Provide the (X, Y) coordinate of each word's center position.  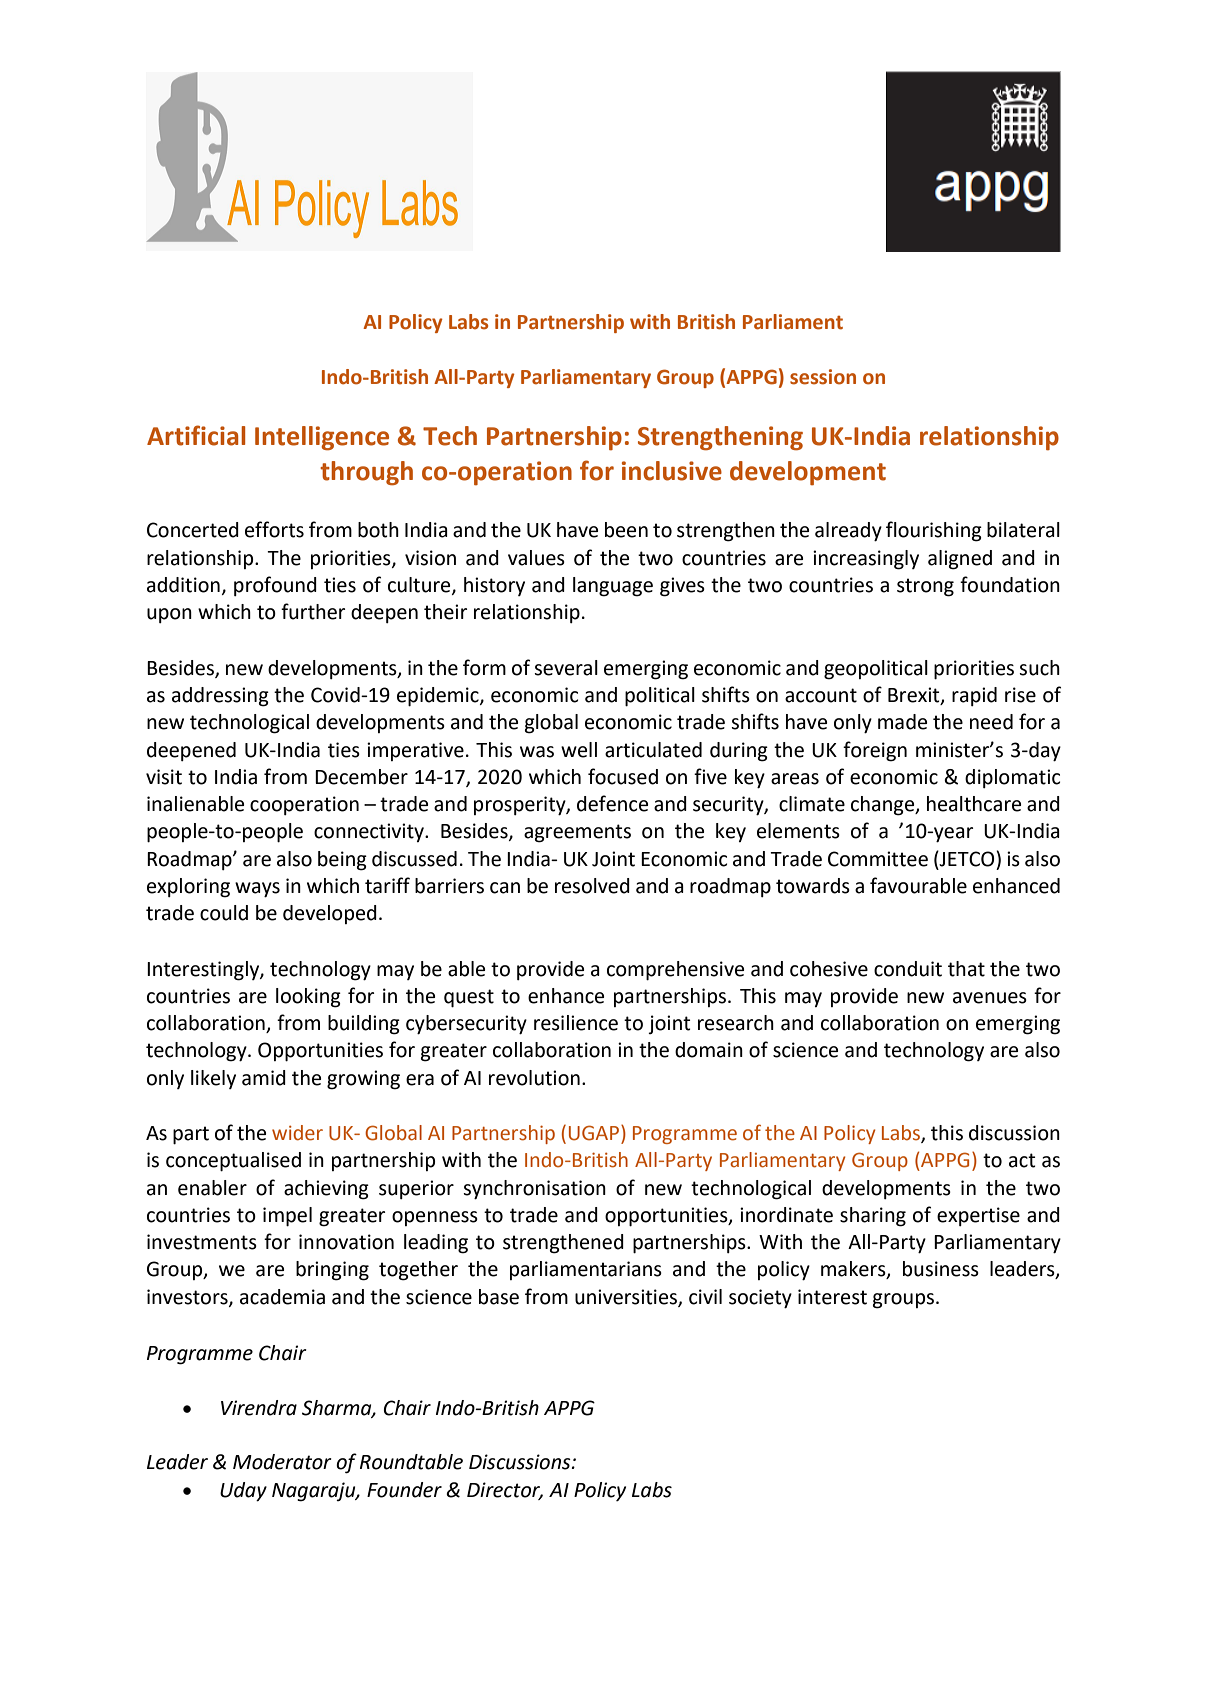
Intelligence (322, 438)
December (361, 777)
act (1022, 1160)
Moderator (282, 1462)
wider (297, 1133)
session (823, 377)
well (579, 750)
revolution (534, 1078)
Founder (404, 1490)
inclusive (672, 471)
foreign (875, 751)
